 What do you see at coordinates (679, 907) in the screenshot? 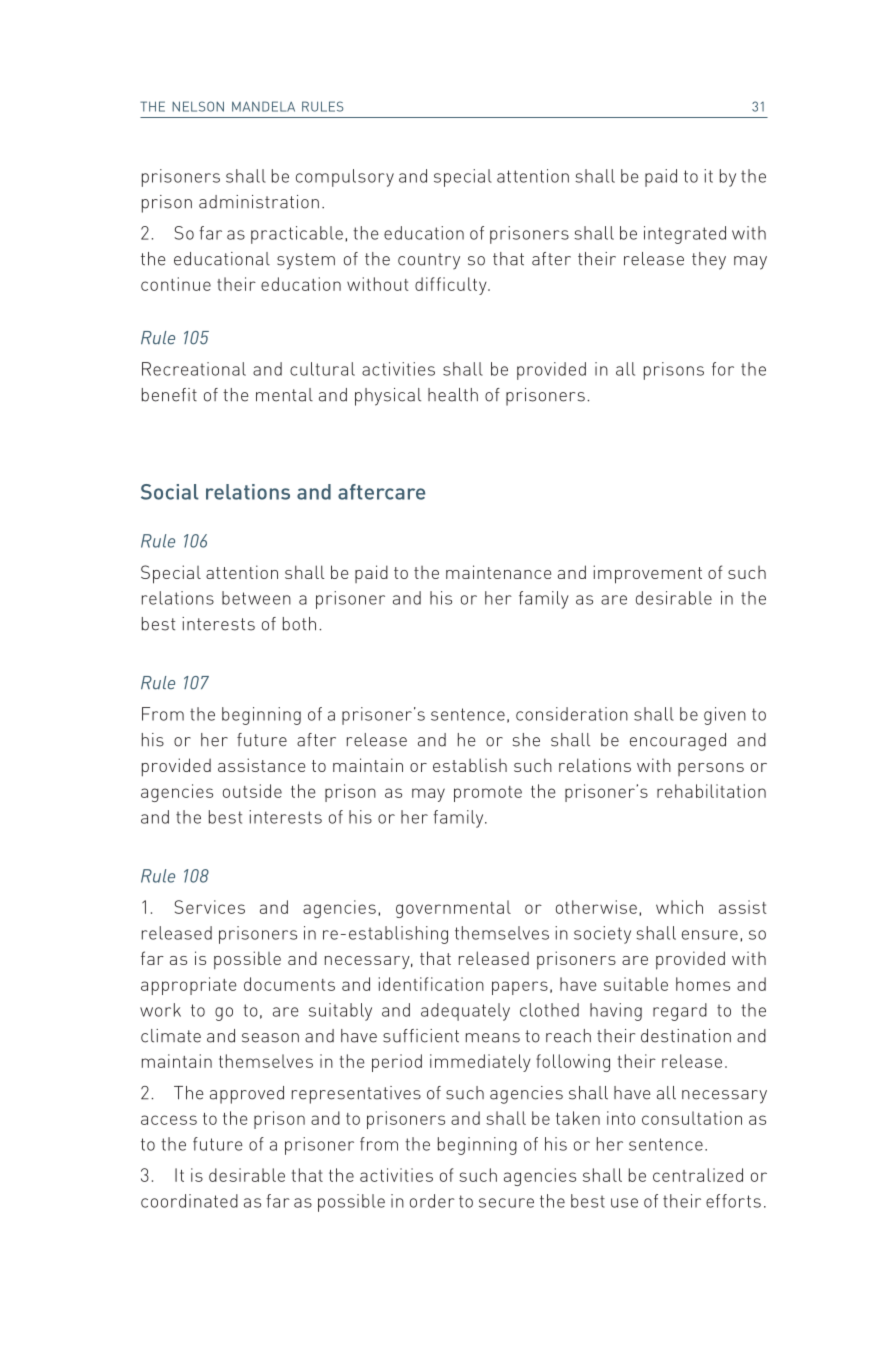
I see `which` at bounding box center [679, 907].
